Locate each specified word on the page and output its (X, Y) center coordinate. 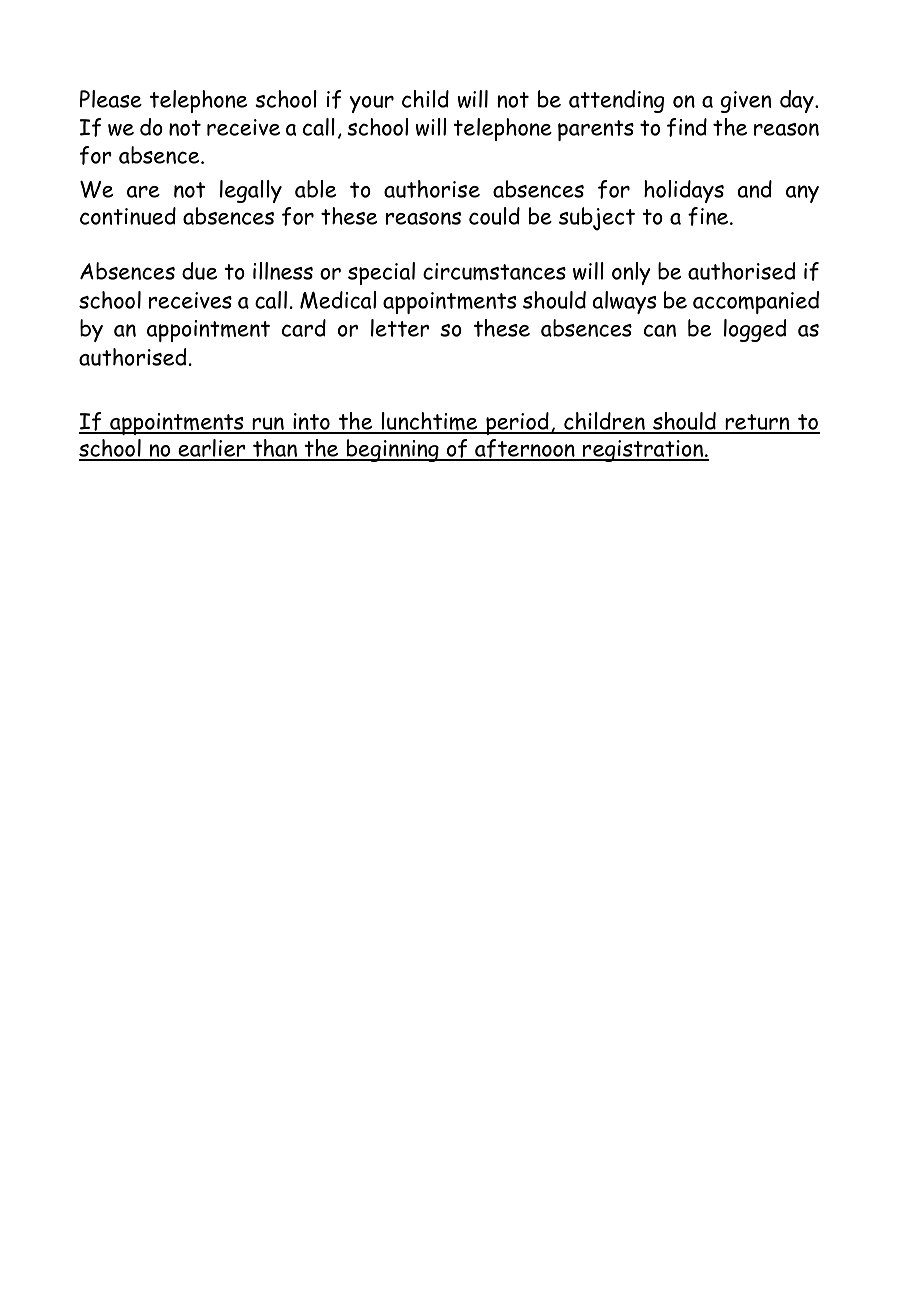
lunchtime (430, 422)
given (746, 102)
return (757, 423)
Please (111, 99)
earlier (212, 449)
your (372, 104)
